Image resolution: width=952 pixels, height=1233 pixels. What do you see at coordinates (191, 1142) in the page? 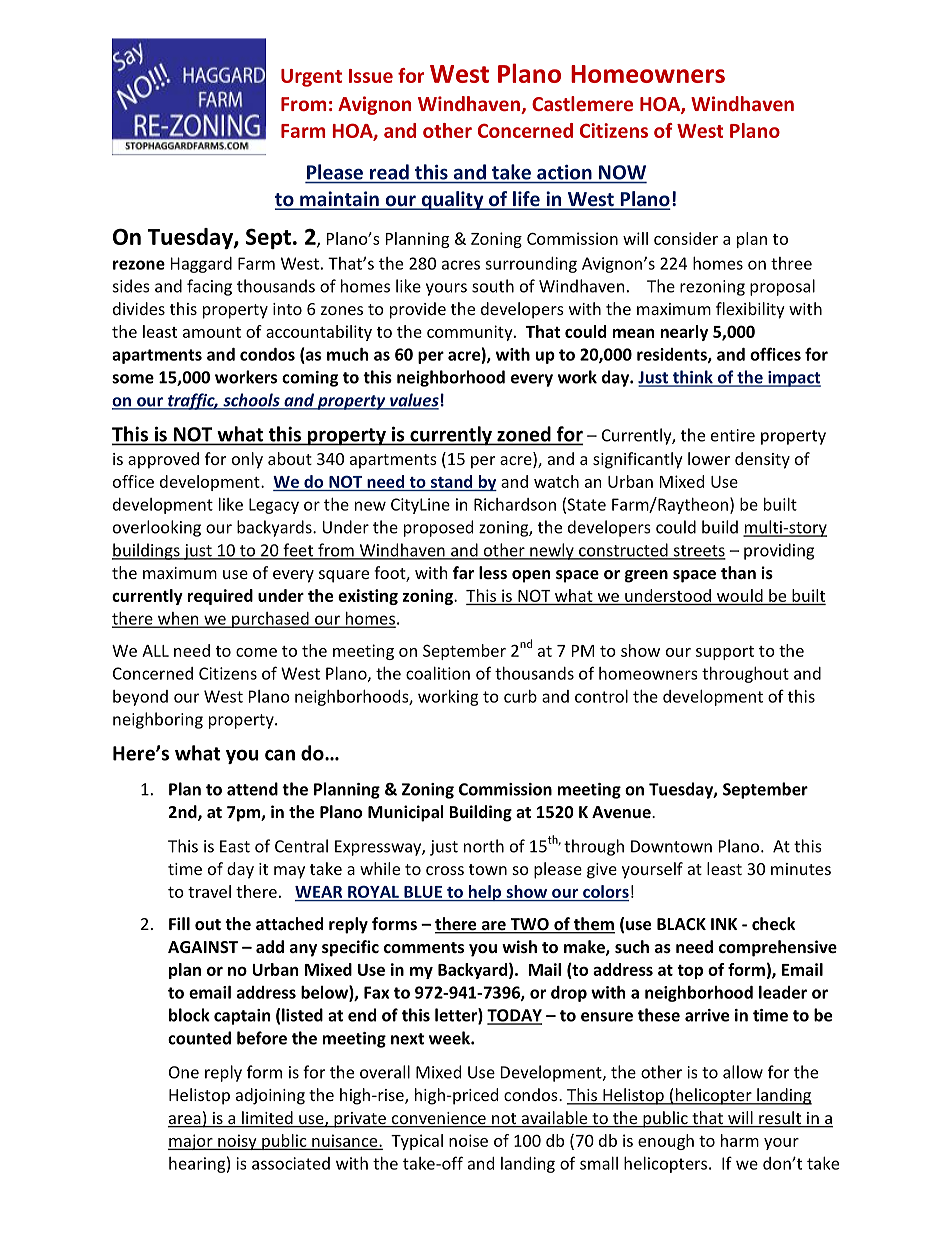
I see `major` at bounding box center [191, 1142].
